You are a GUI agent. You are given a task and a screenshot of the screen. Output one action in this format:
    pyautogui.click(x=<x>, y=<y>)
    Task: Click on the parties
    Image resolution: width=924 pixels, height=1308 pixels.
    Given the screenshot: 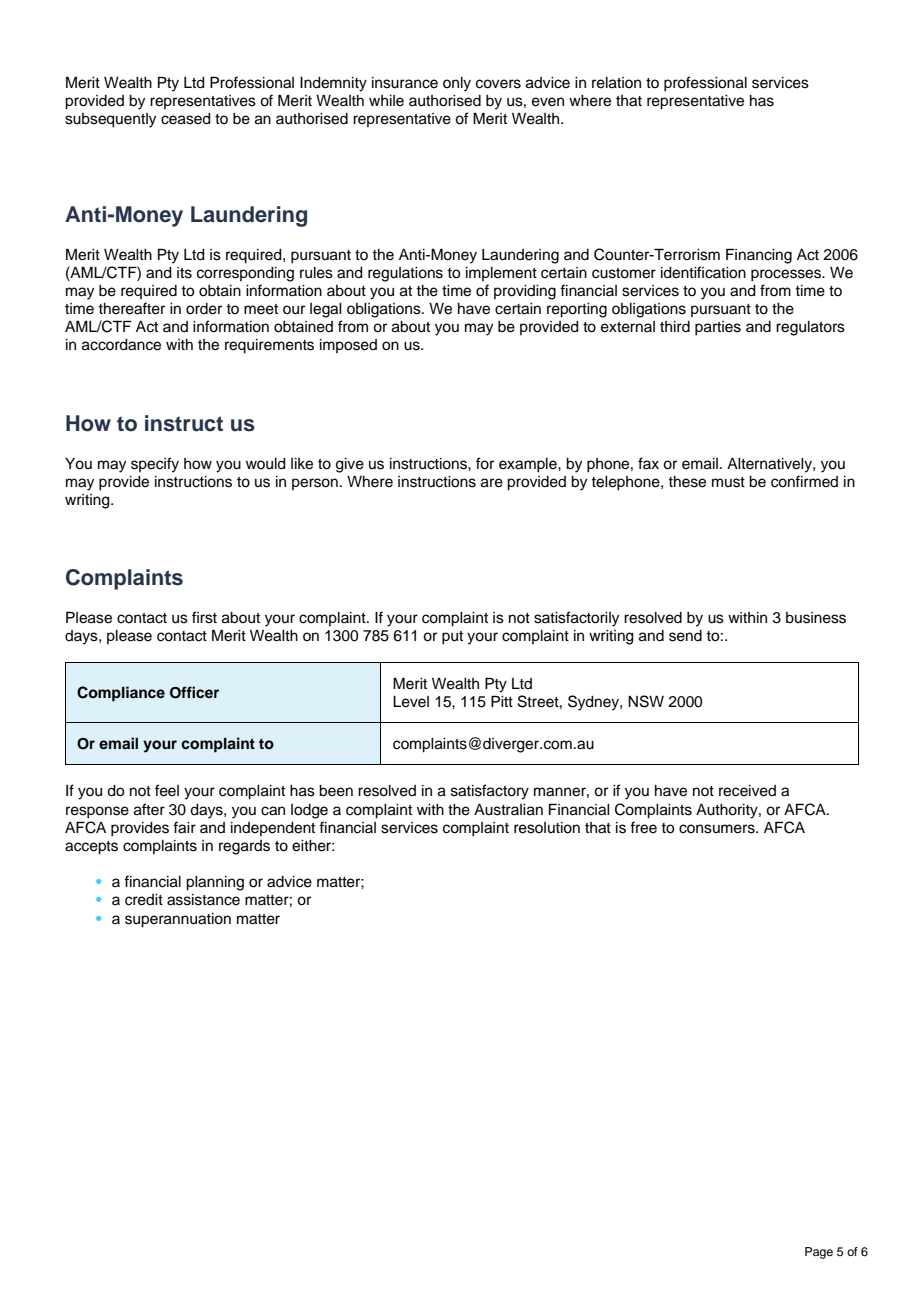 What is the action you would take?
    pyautogui.click(x=718, y=328)
